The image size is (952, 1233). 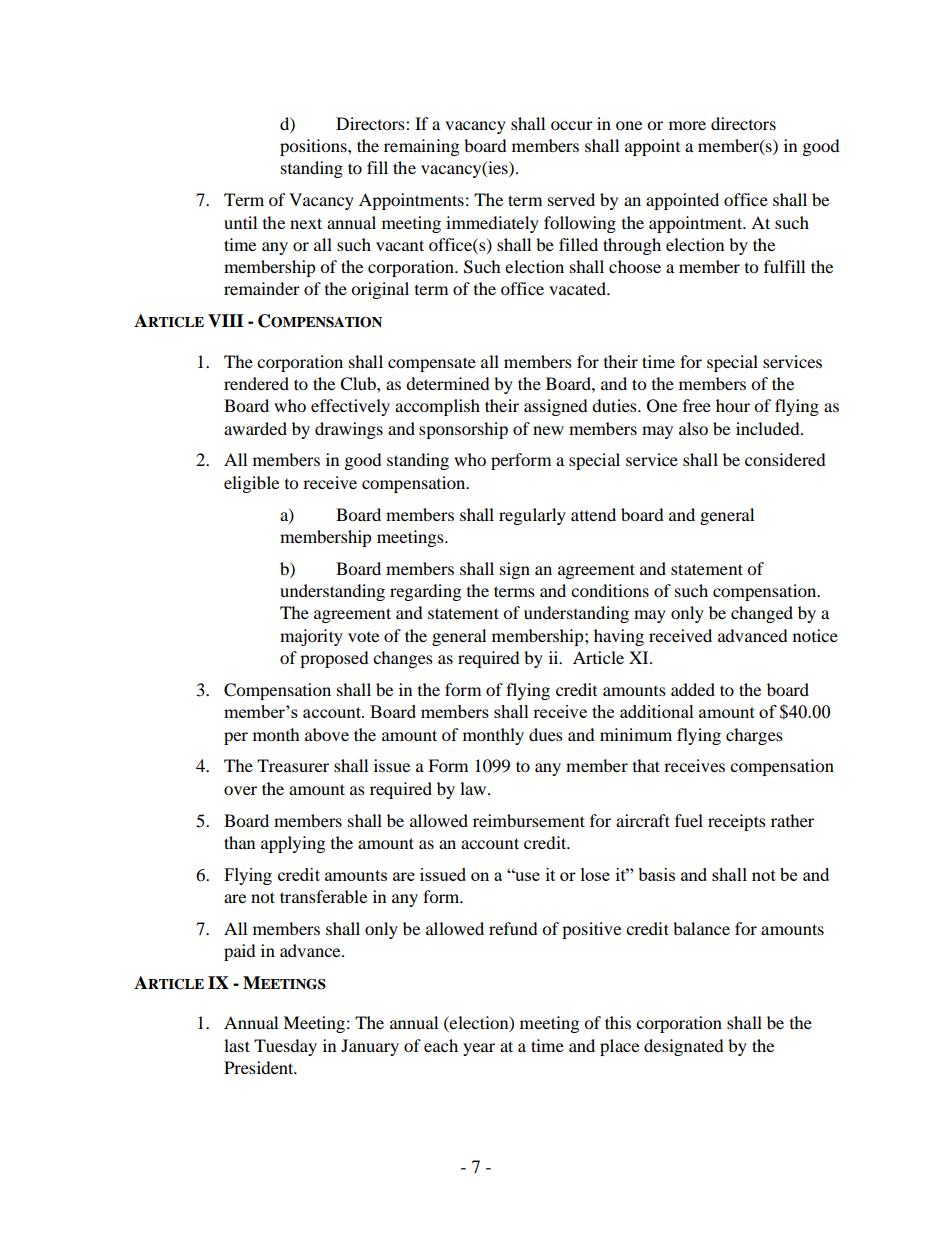 I want to click on new, so click(x=548, y=430).
